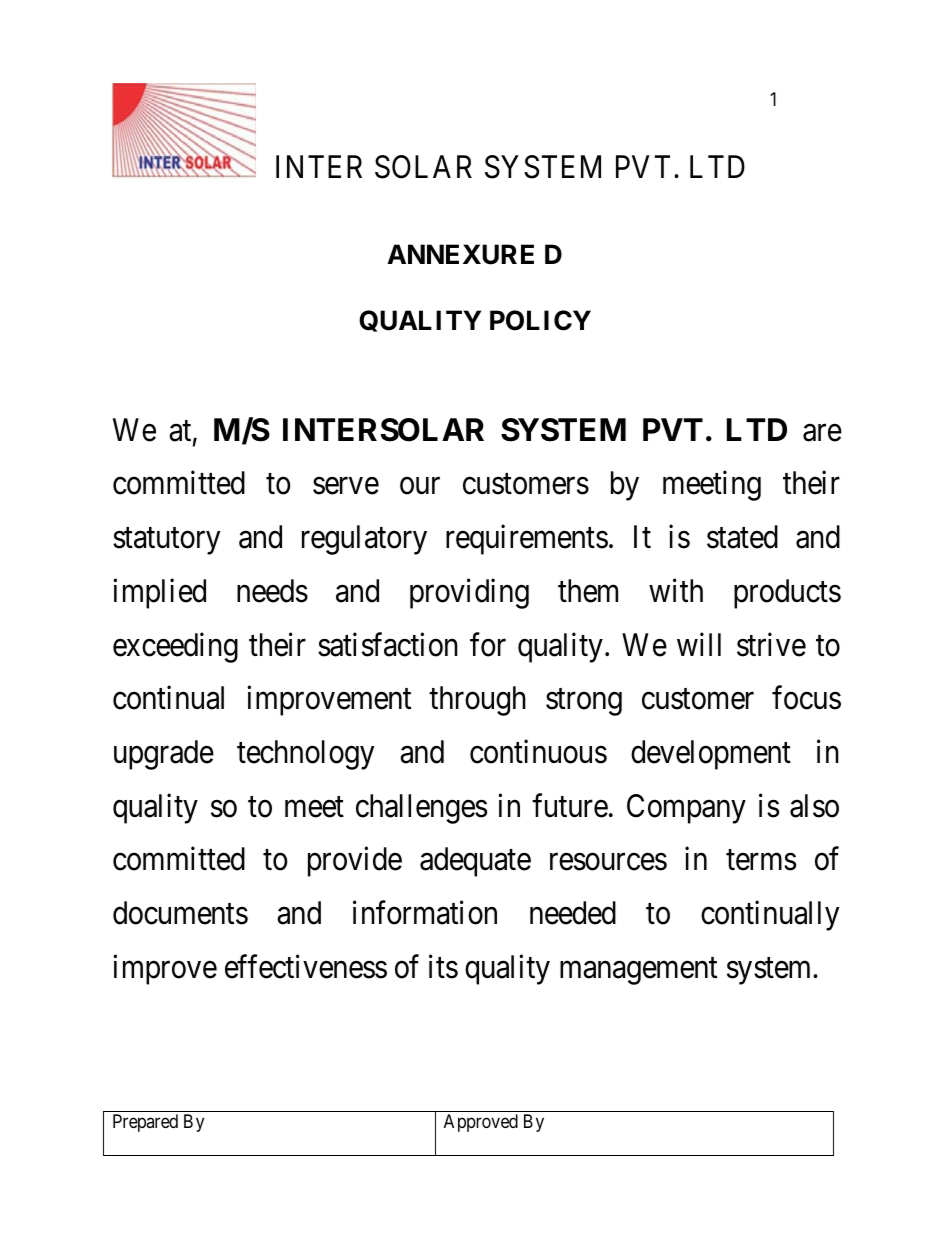 This image has width=952, height=1233. Describe the element at coordinates (540, 320) in the image. I see `POLICY` at that location.
